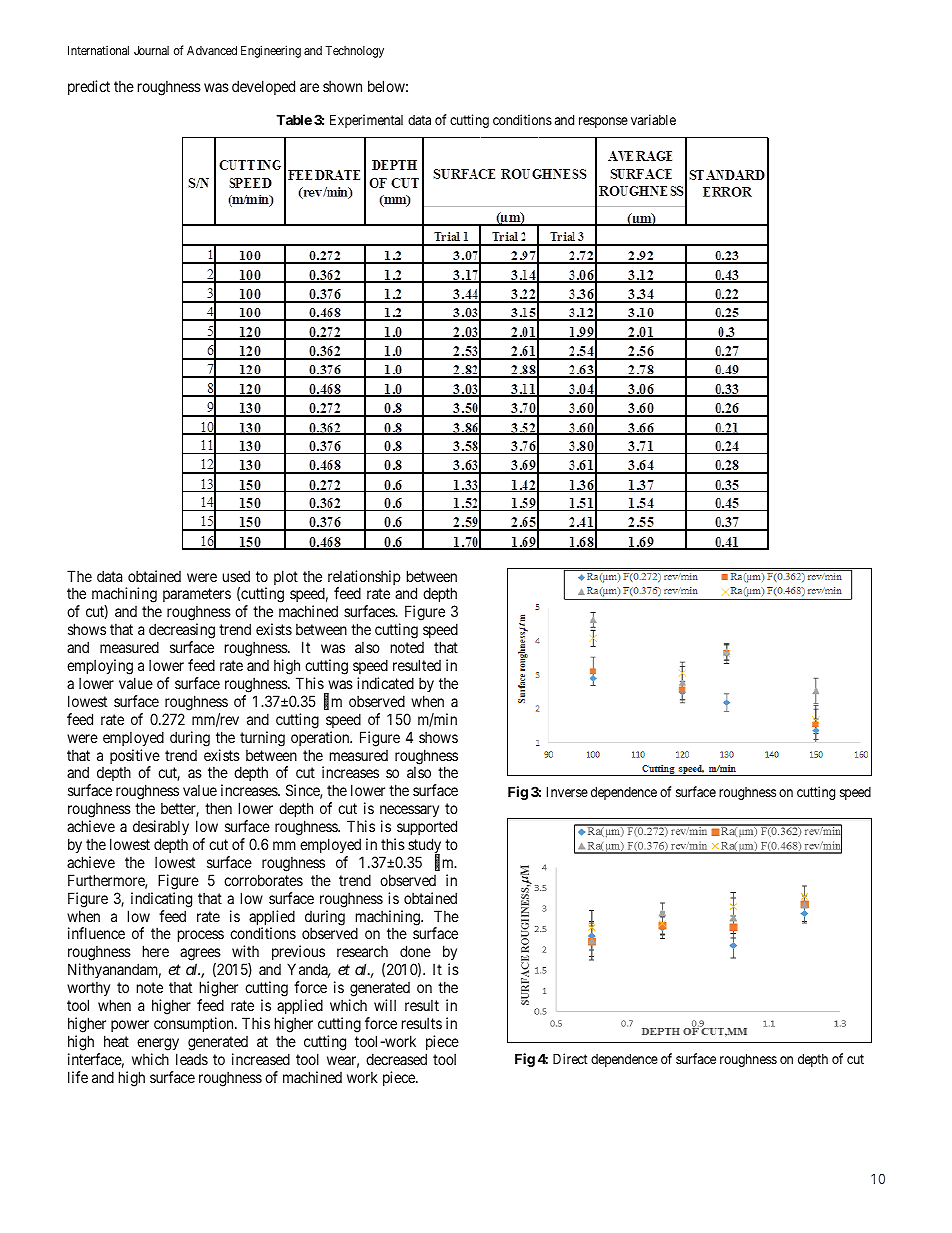 Image resolution: width=952 pixels, height=1233 pixels. What do you see at coordinates (151, 50) in the screenshot?
I see `Journal` at bounding box center [151, 50].
